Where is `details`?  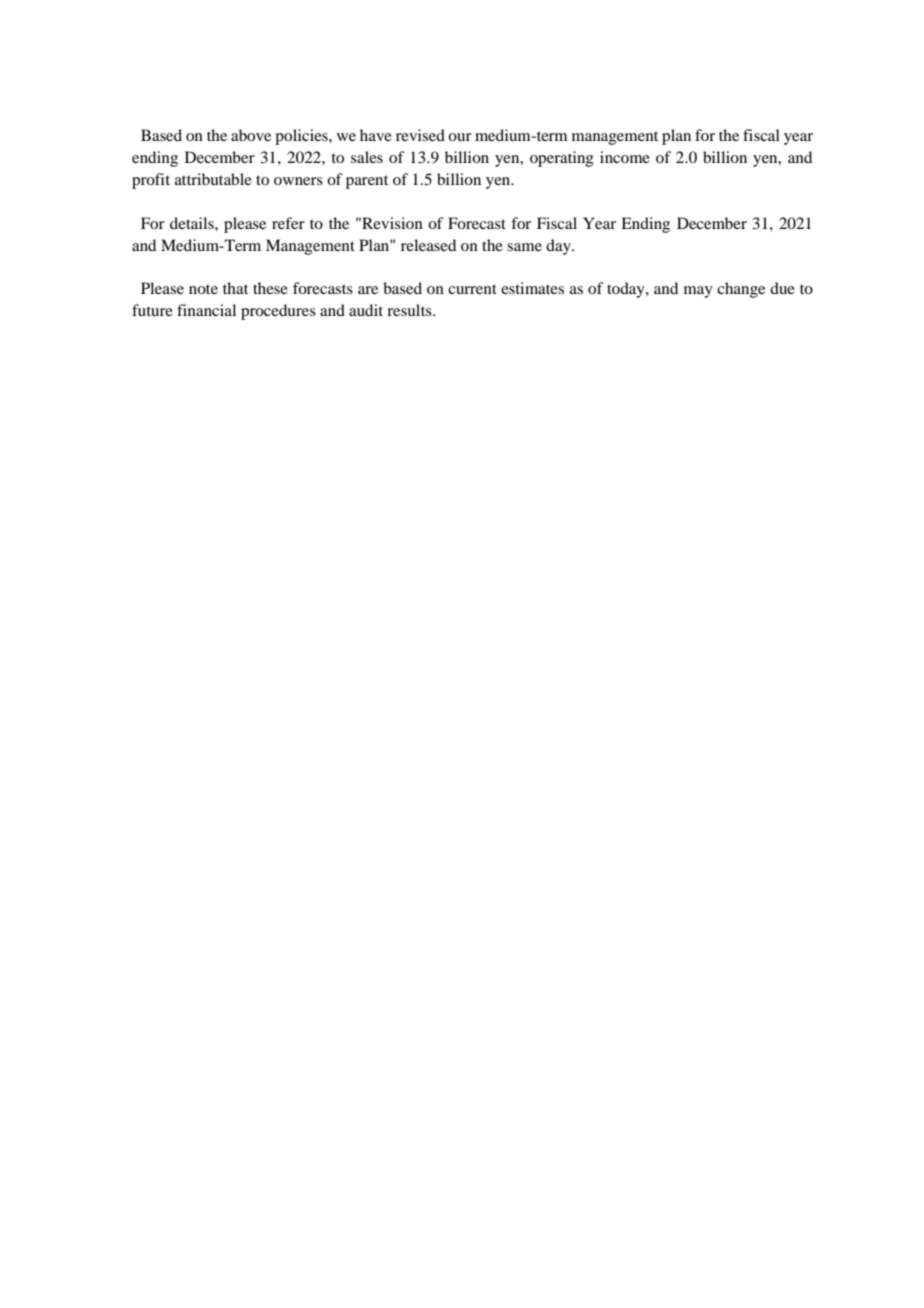 details is located at coordinates (193, 223).
